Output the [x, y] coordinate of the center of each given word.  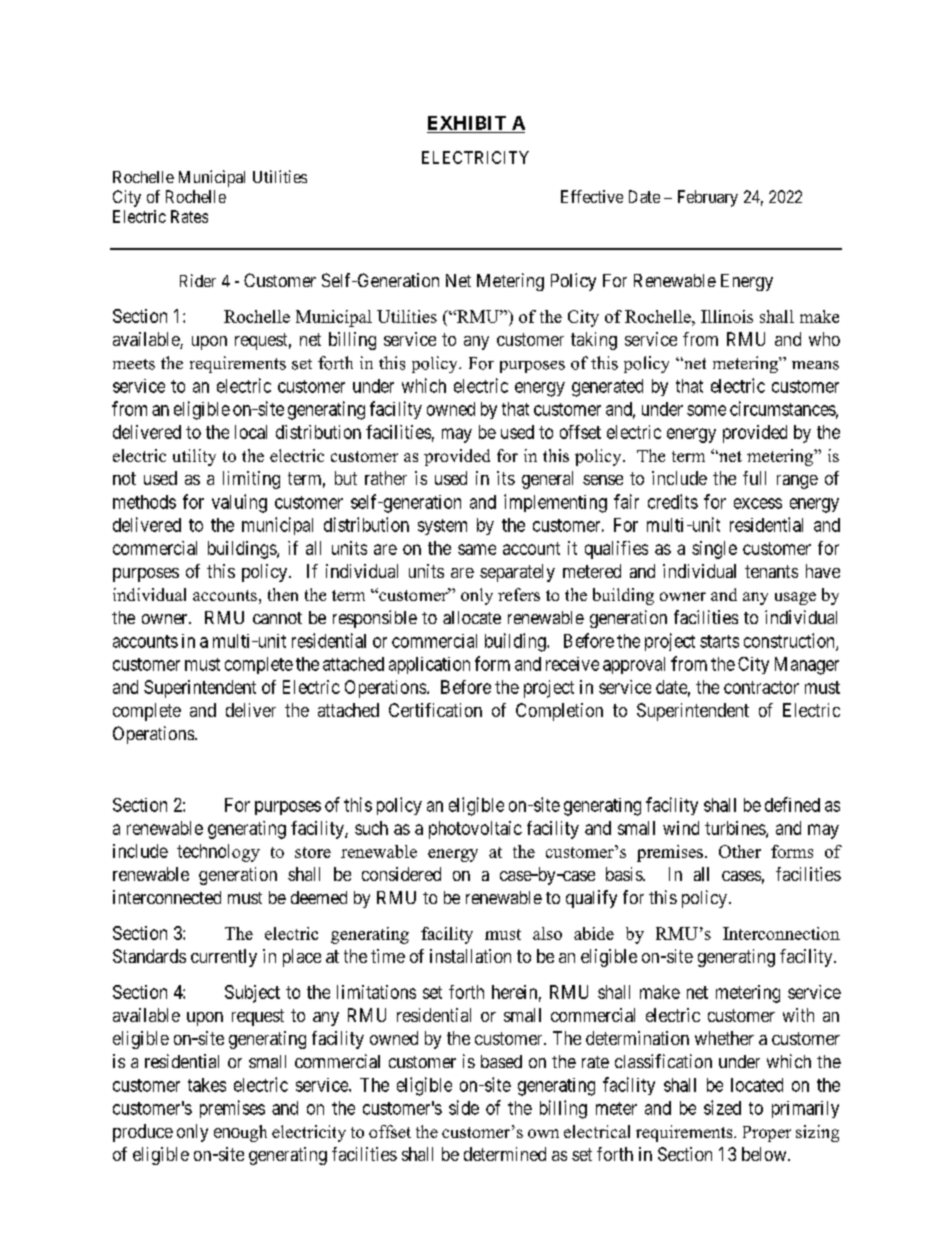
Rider [198, 280]
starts [719, 641]
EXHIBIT [467, 123]
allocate [472, 617]
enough [240, 1133]
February [708, 198]
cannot [277, 618]
